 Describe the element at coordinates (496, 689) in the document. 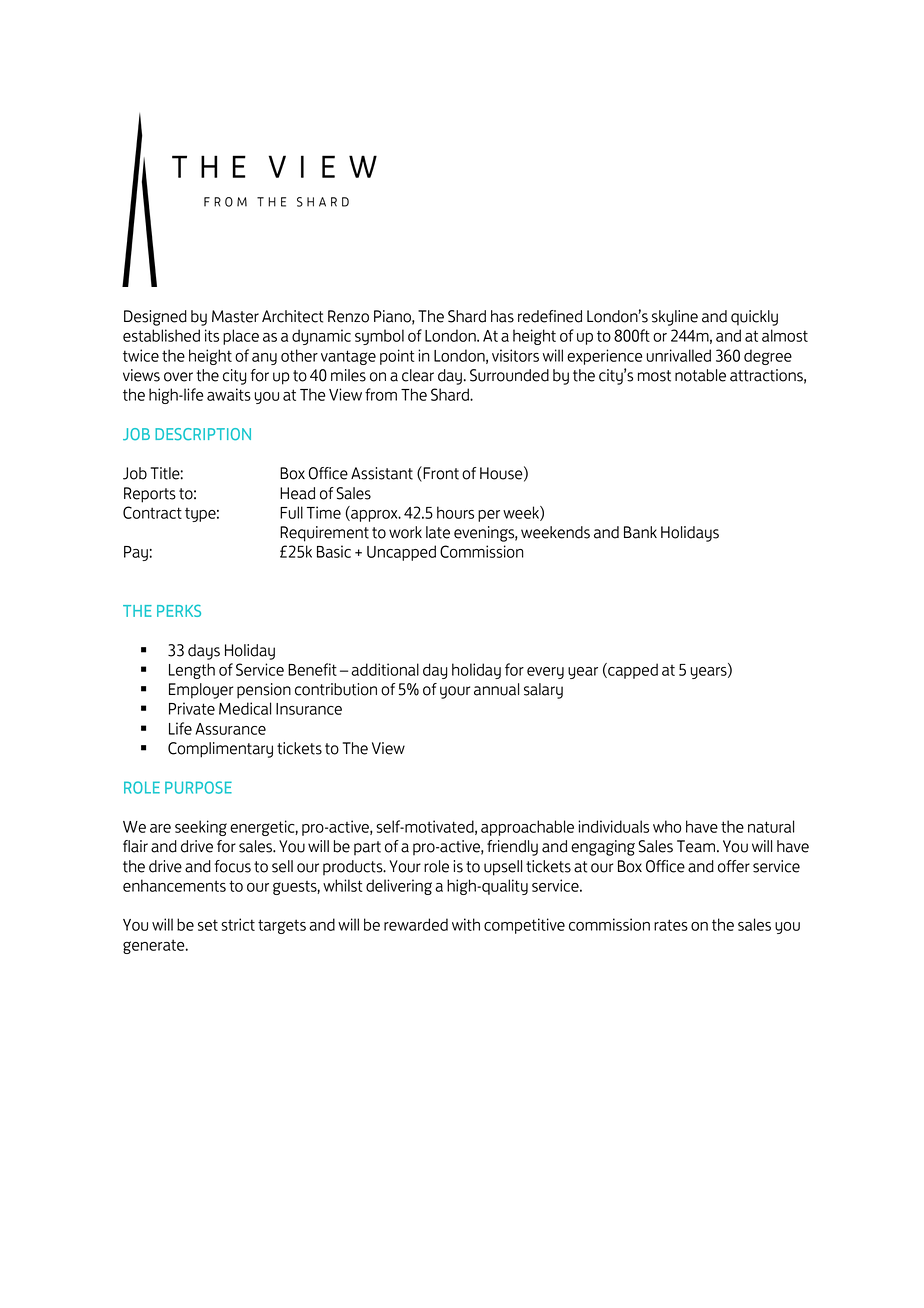

I see `annual` at that location.
